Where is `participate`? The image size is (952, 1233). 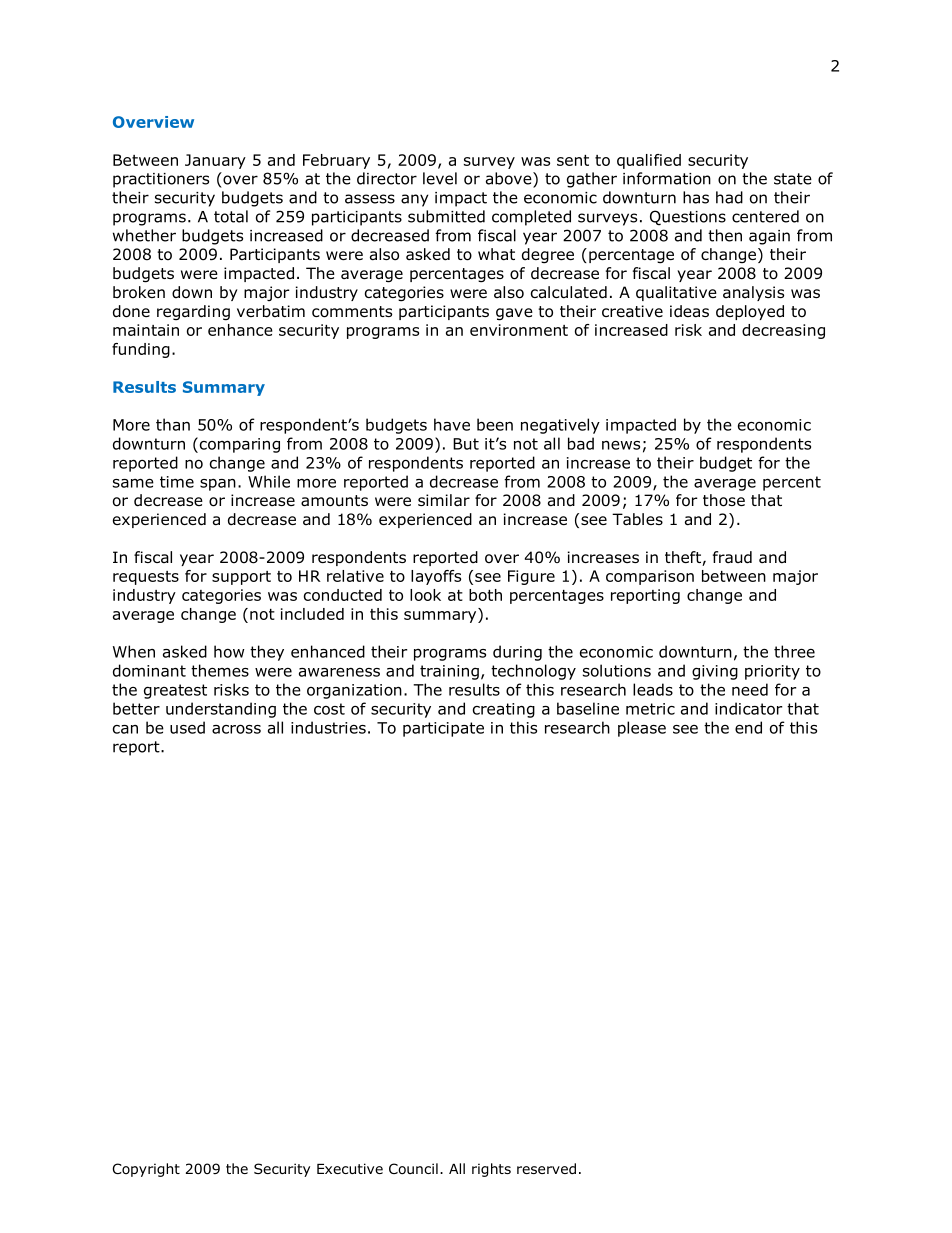 participate is located at coordinates (443, 729).
